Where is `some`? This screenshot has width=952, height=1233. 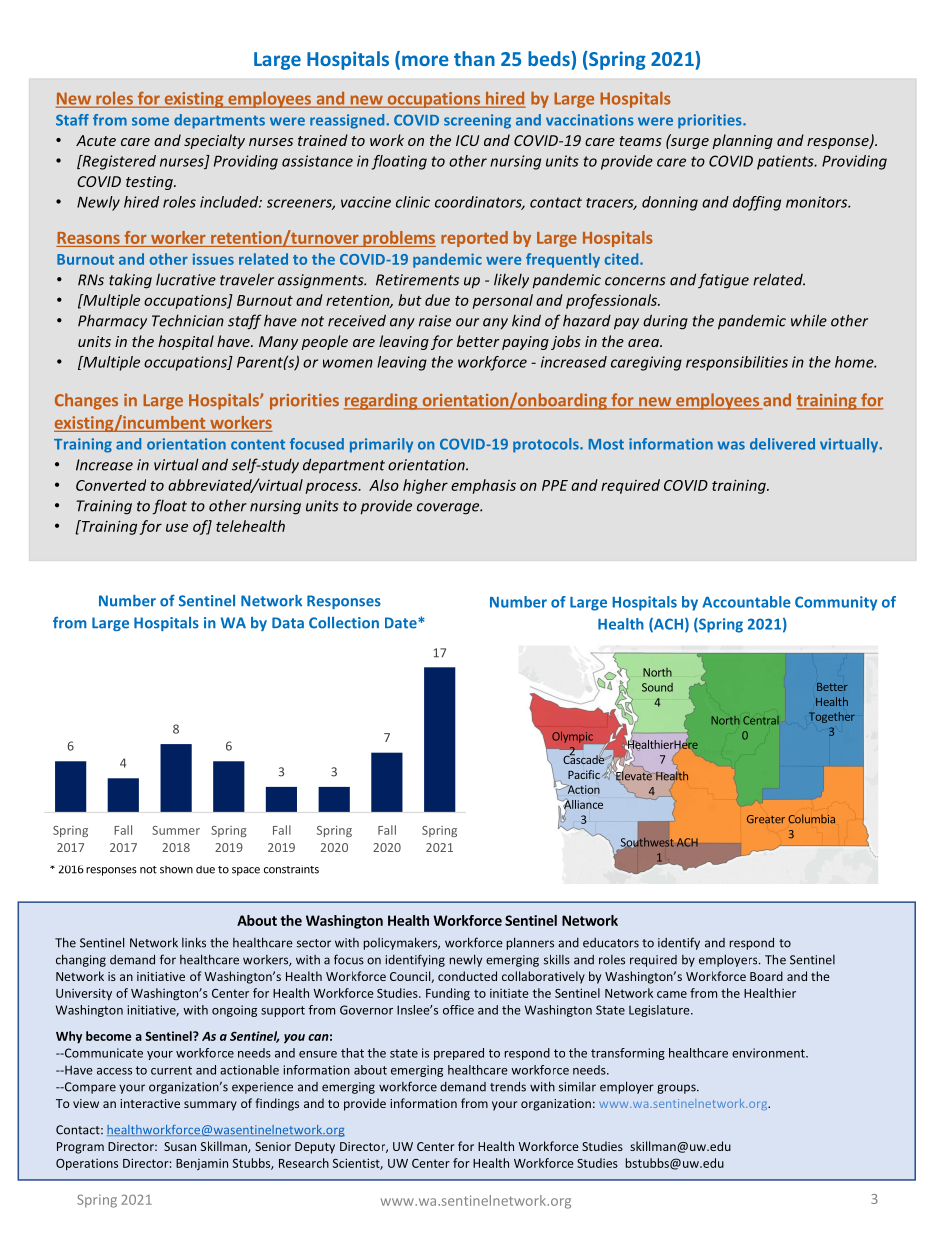
some is located at coordinates (150, 121).
